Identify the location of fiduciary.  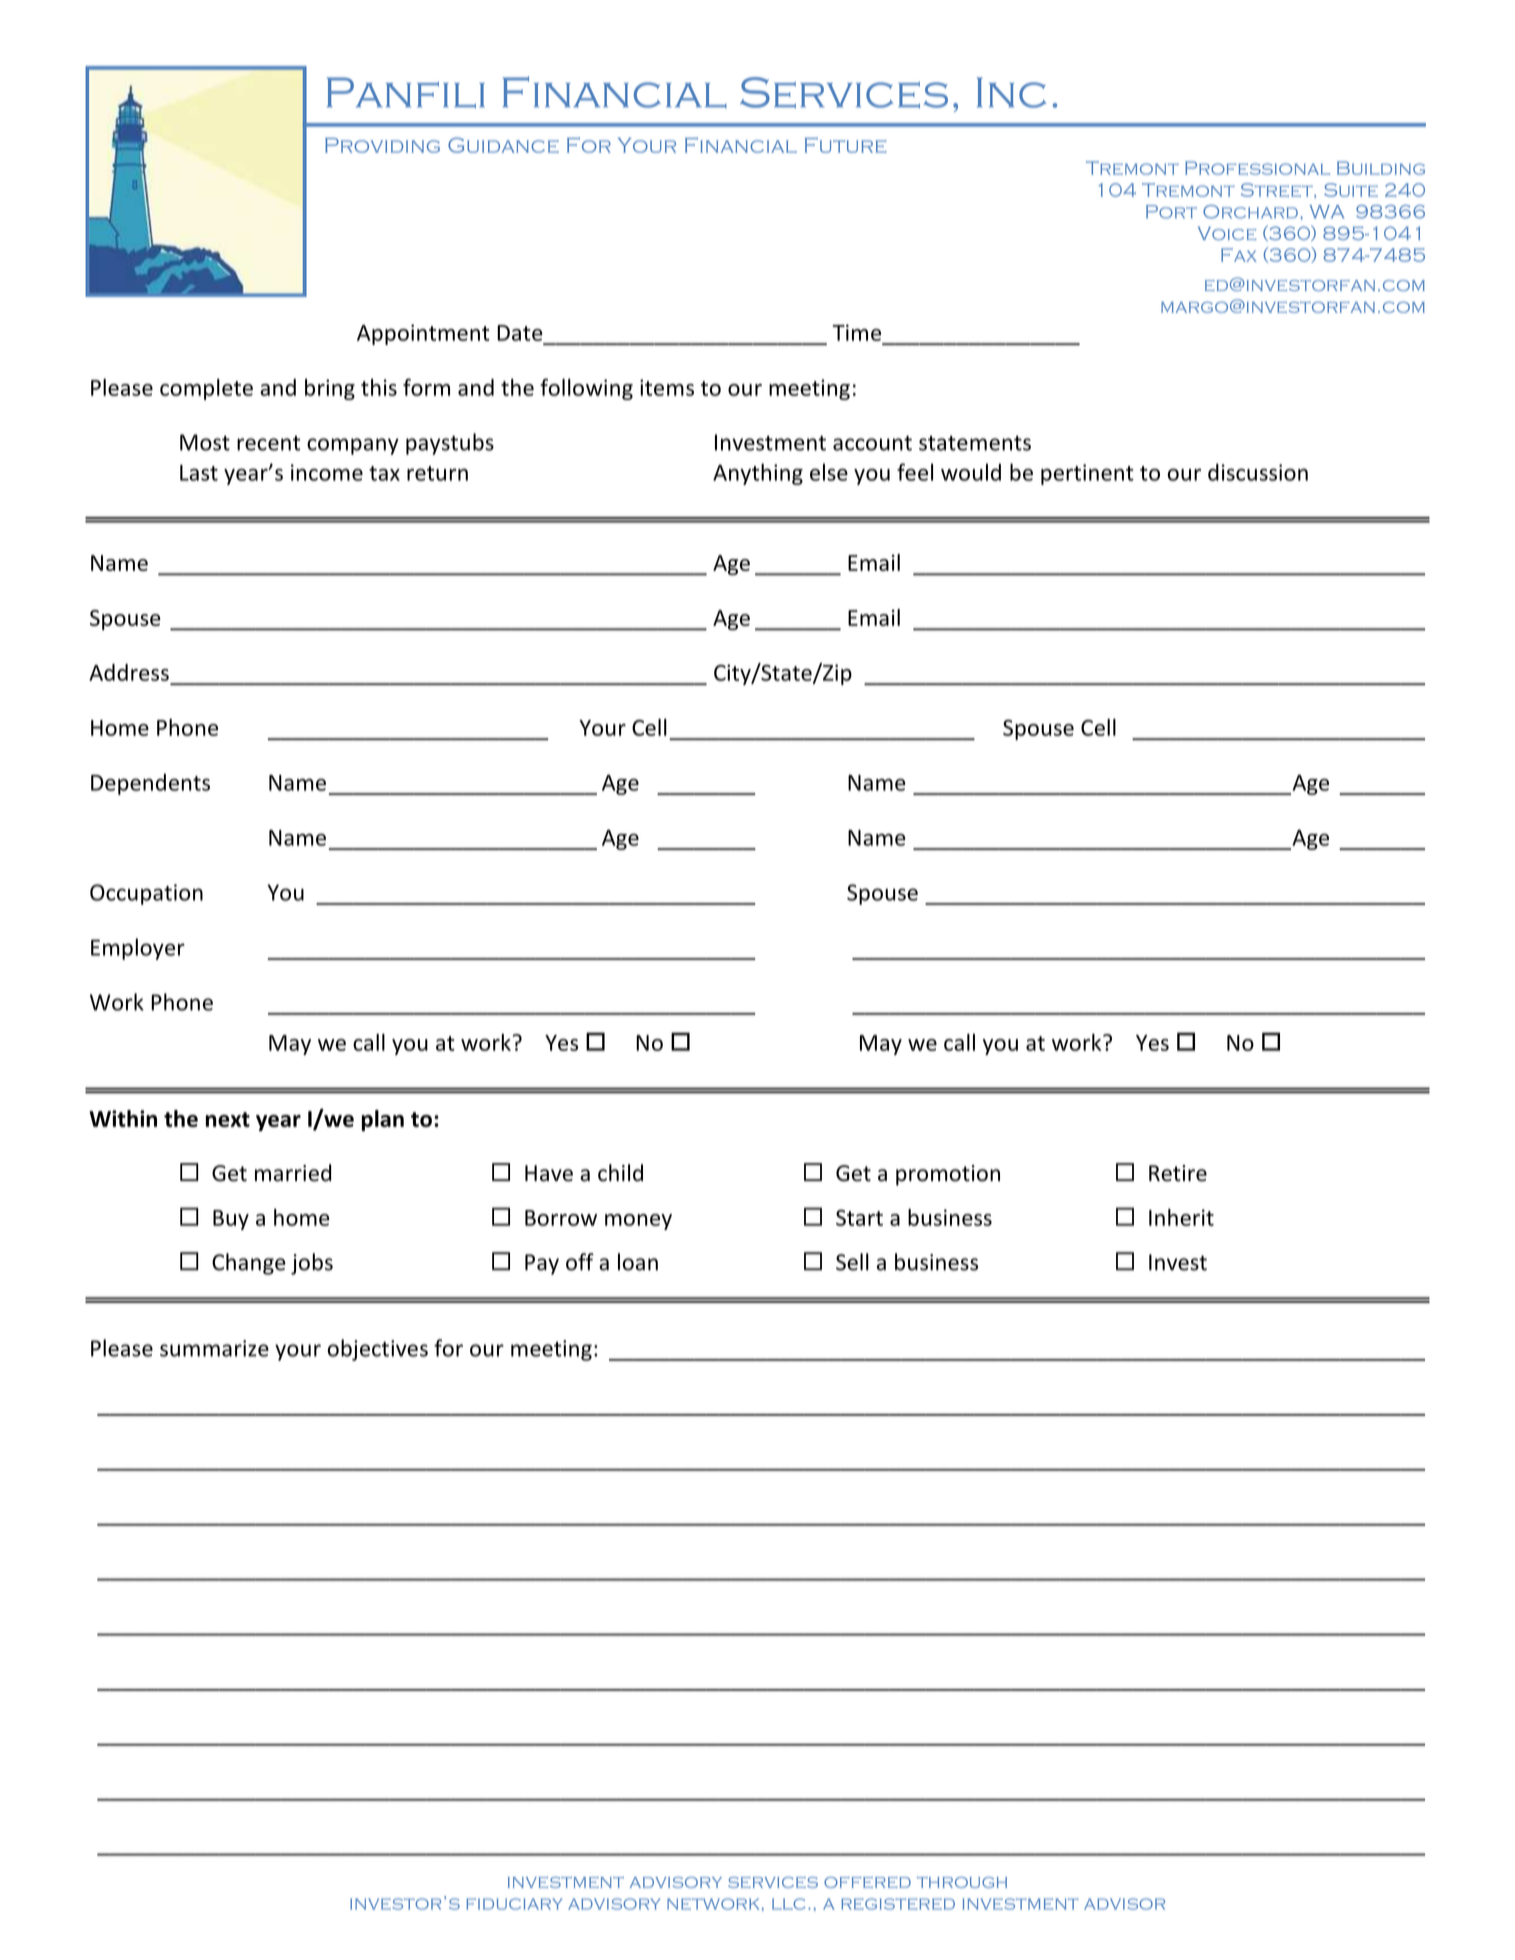
(514, 1904).
